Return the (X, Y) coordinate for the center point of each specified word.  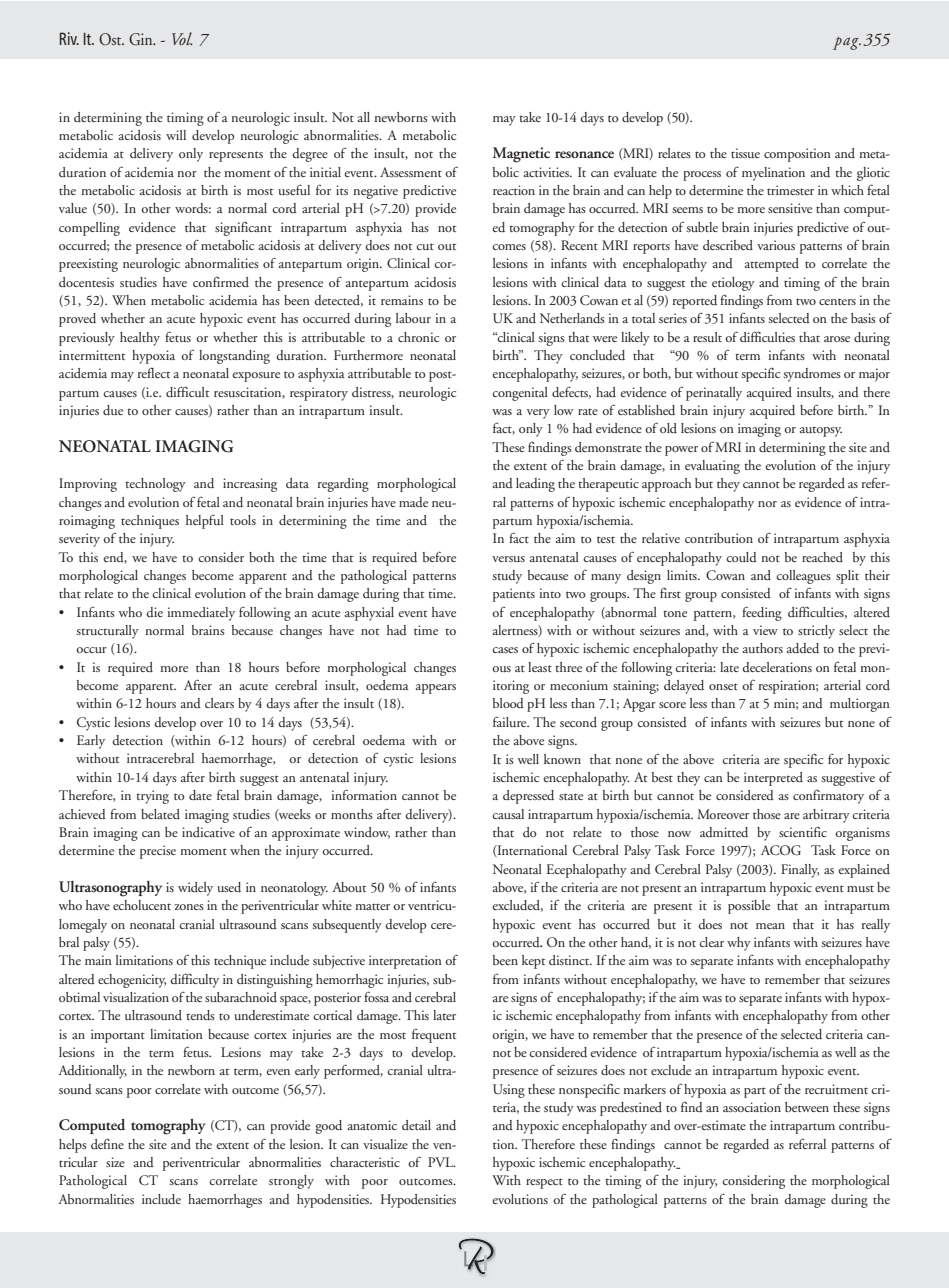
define (107, 1143)
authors (763, 648)
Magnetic (521, 155)
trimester (790, 190)
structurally (108, 632)
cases (505, 650)
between (807, 1107)
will (176, 135)
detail (416, 1125)
